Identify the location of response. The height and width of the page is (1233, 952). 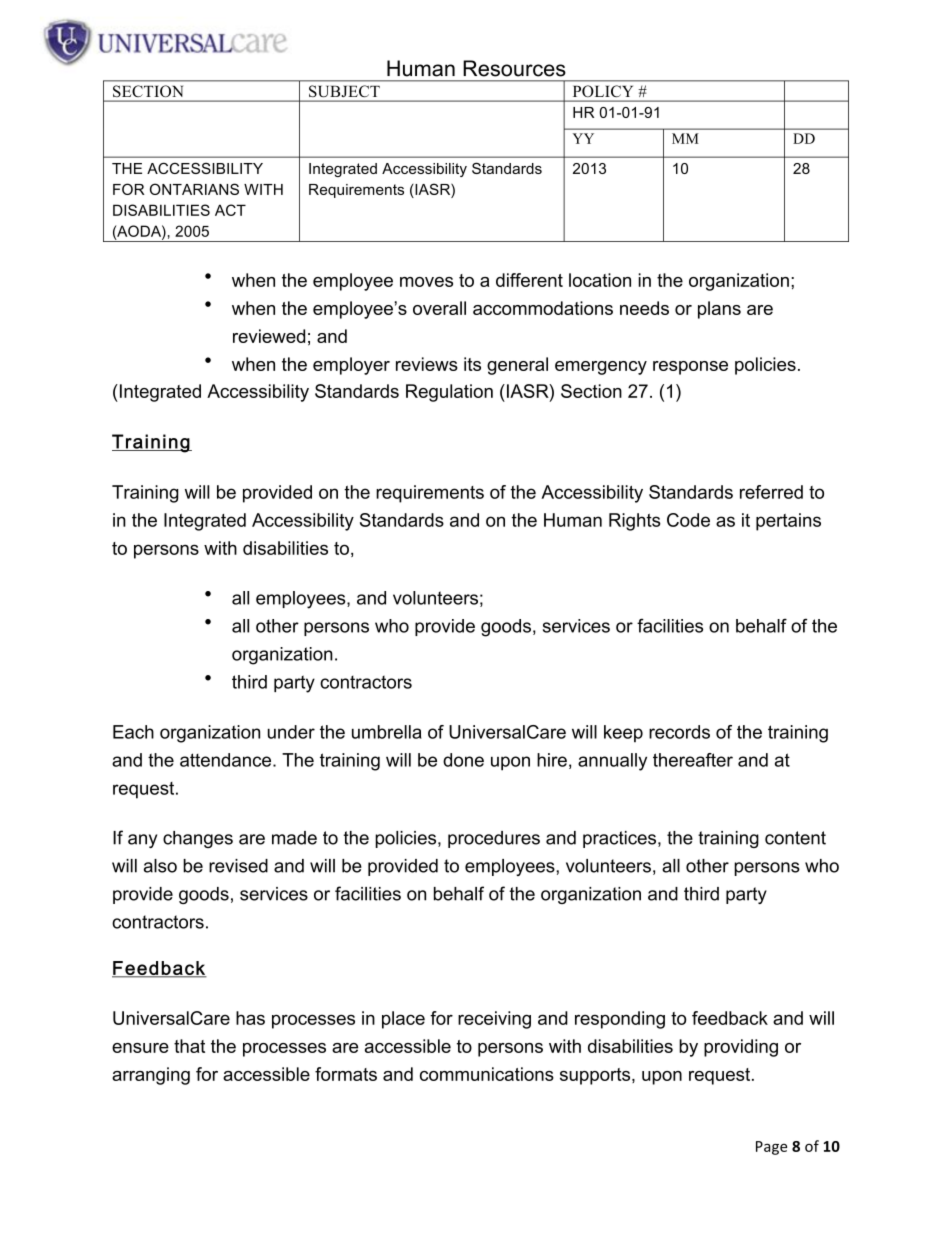
(690, 368).
